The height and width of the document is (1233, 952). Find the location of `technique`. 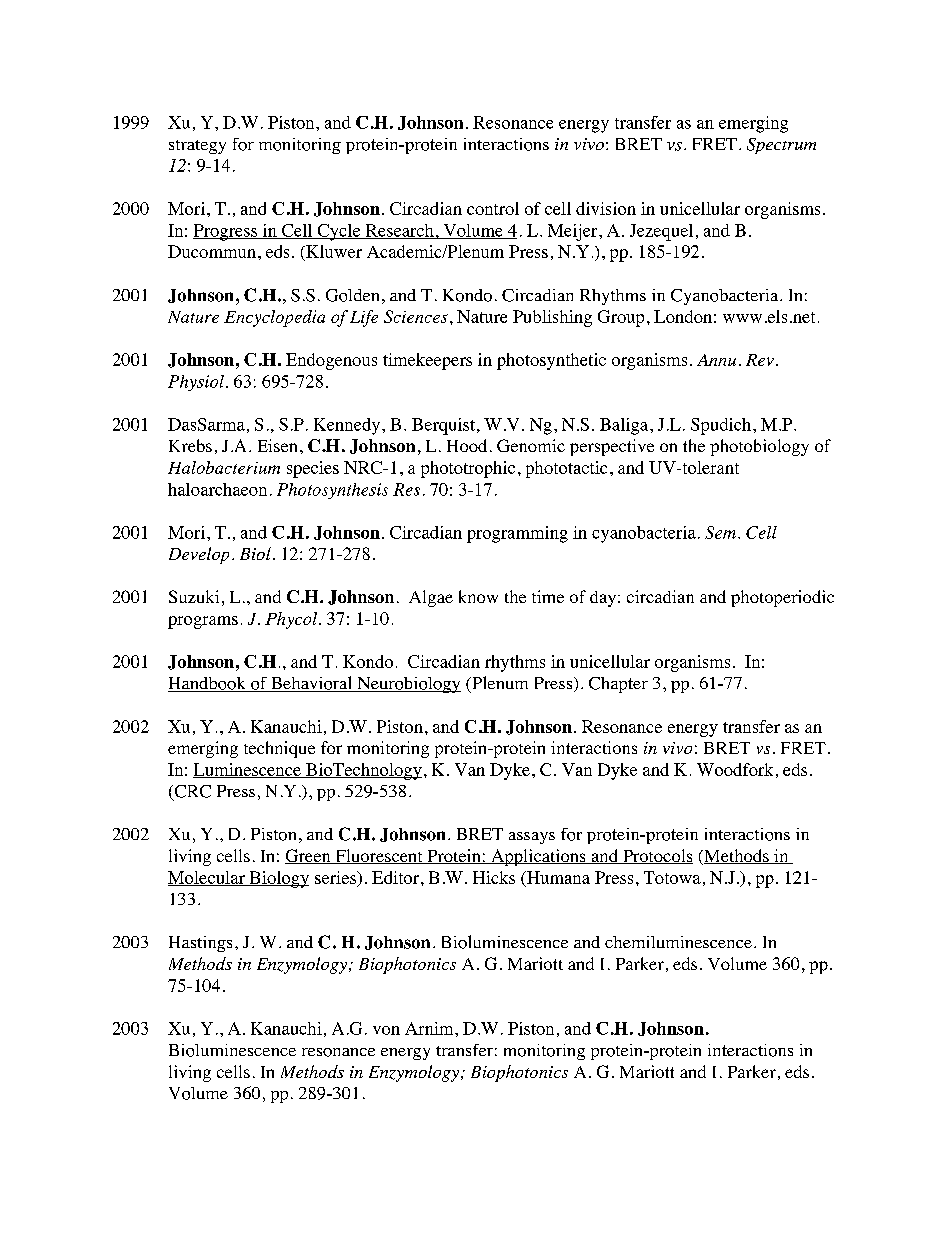

technique is located at coordinates (279, 749).
